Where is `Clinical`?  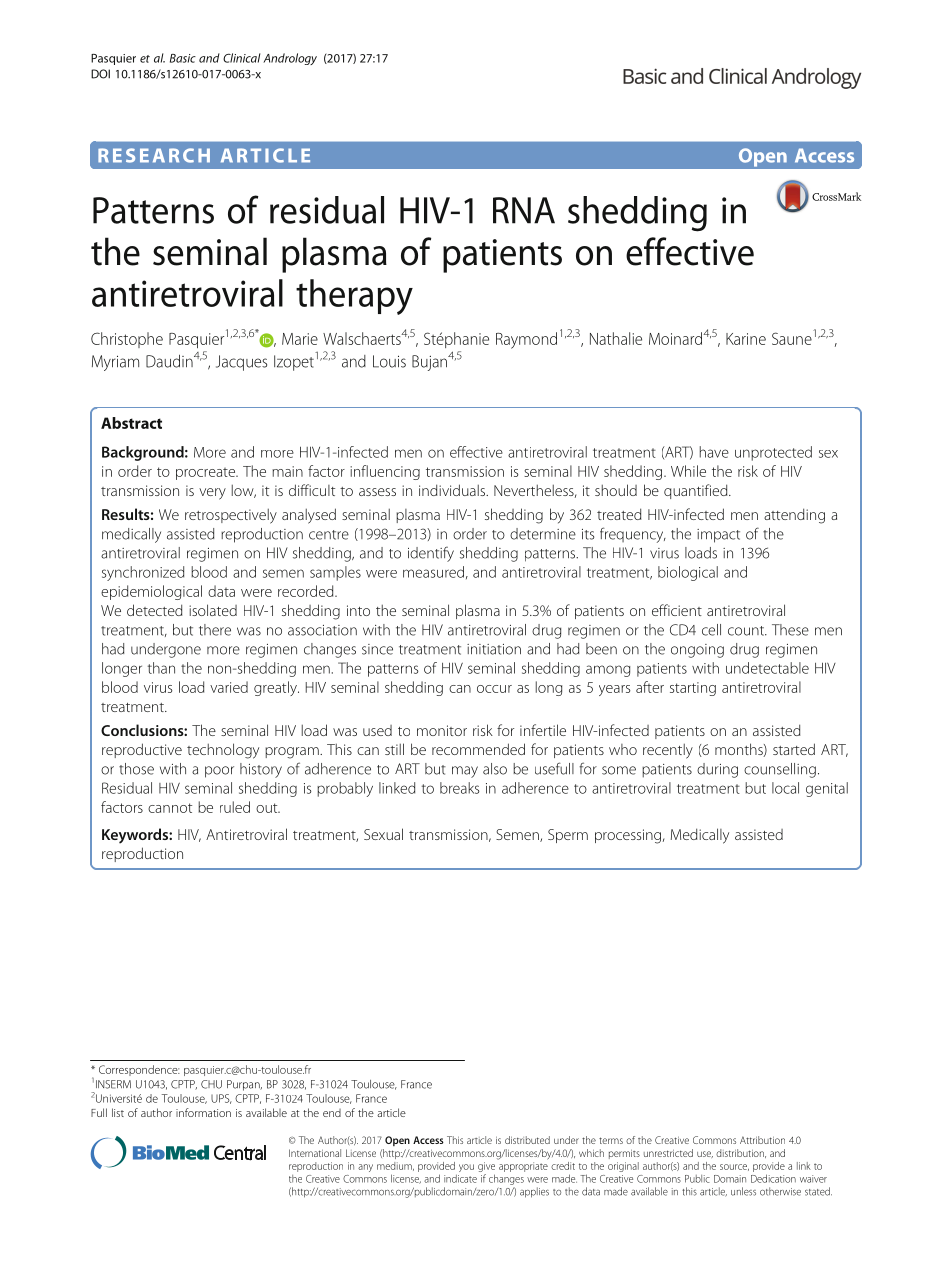 Clinical is located at coordinates (241, 58).
